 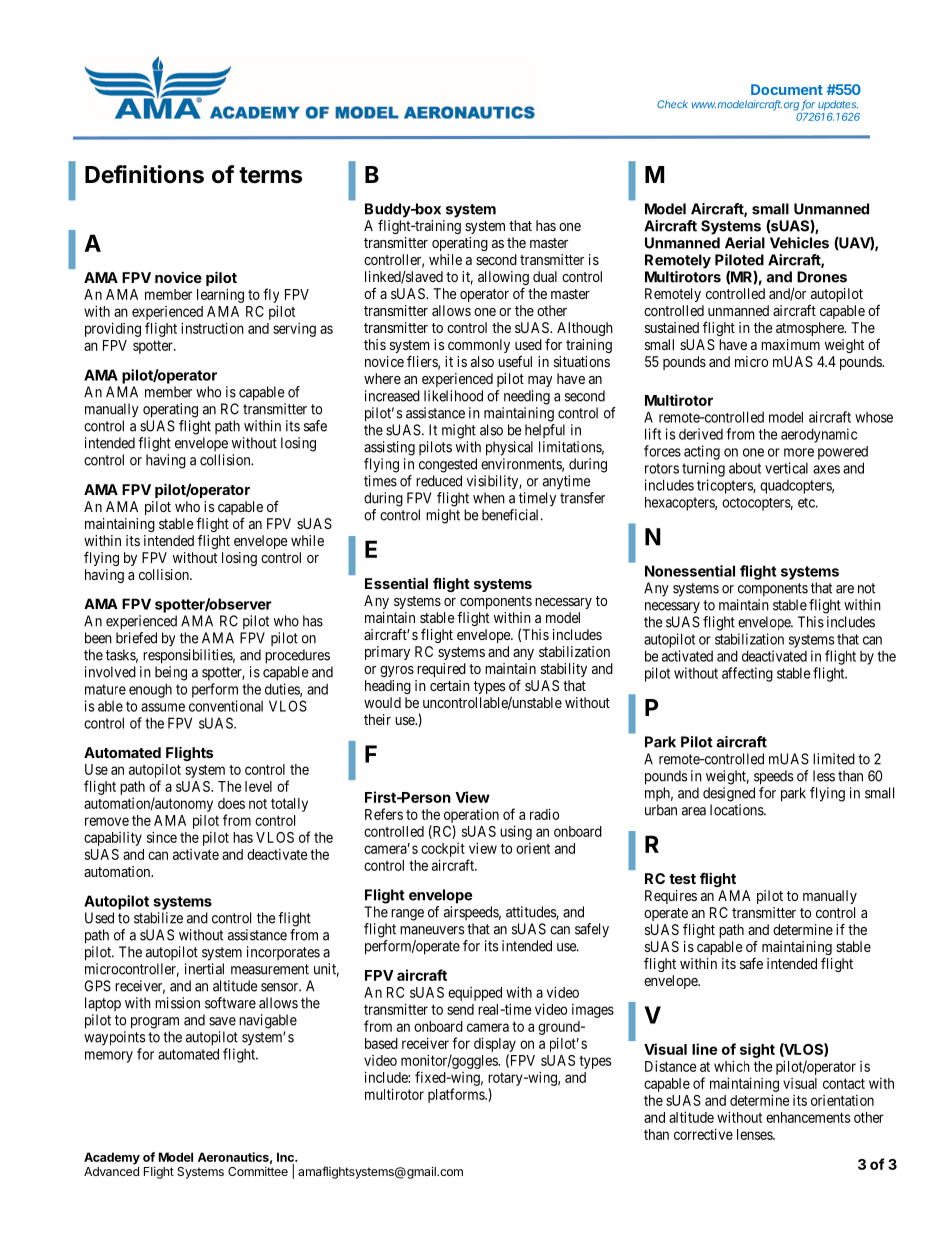 I want to click on instruction, so click(x=212, y=328).
